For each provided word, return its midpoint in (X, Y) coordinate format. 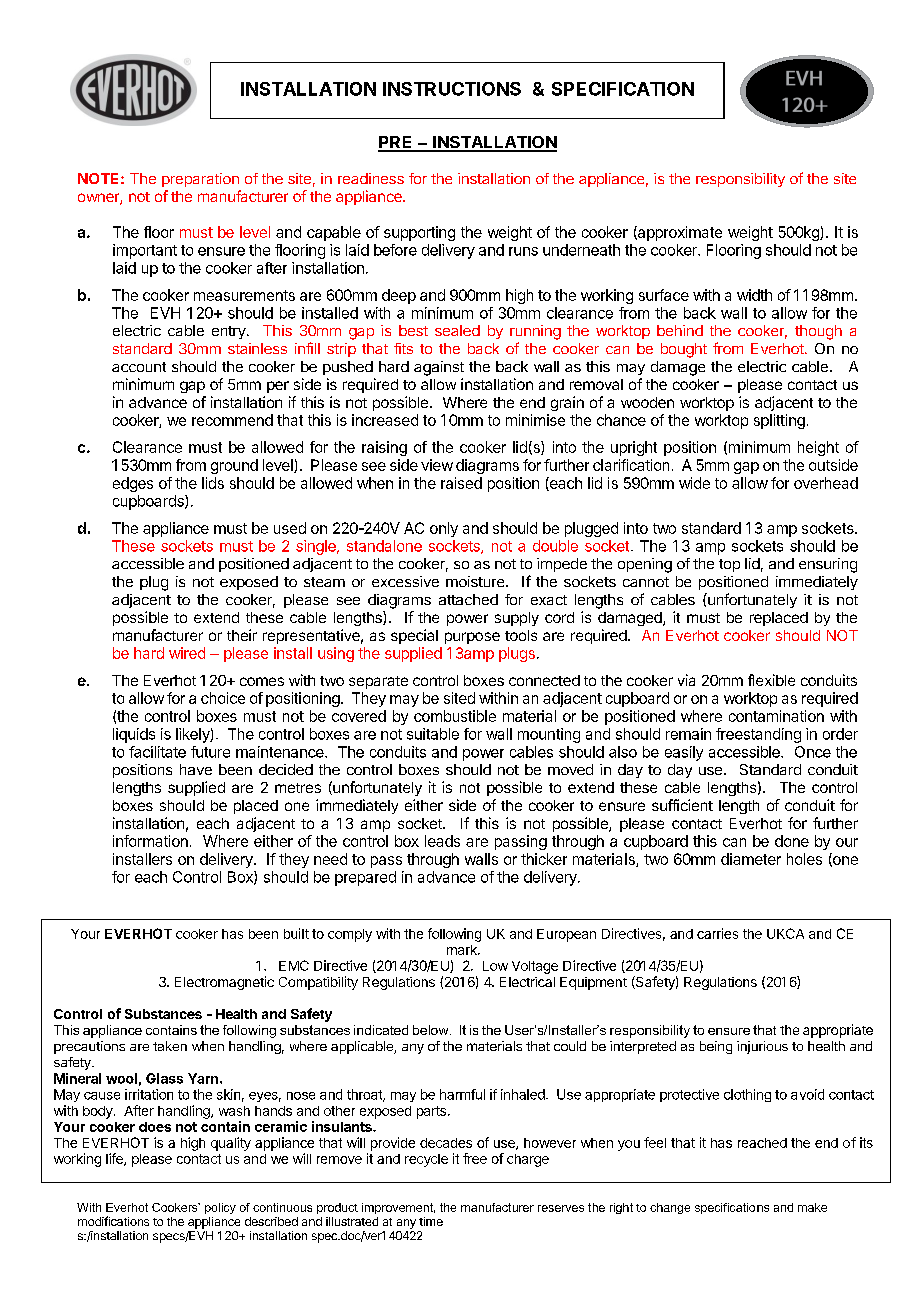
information (150, 841)
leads (442, 841)
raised (461, 483)
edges (133, 484)
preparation (200, 180)
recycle (426, 1160)
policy (220, 1208)
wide (694, 483)
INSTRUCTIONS (452, 89)
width (754, 295)
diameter (751, 859)
